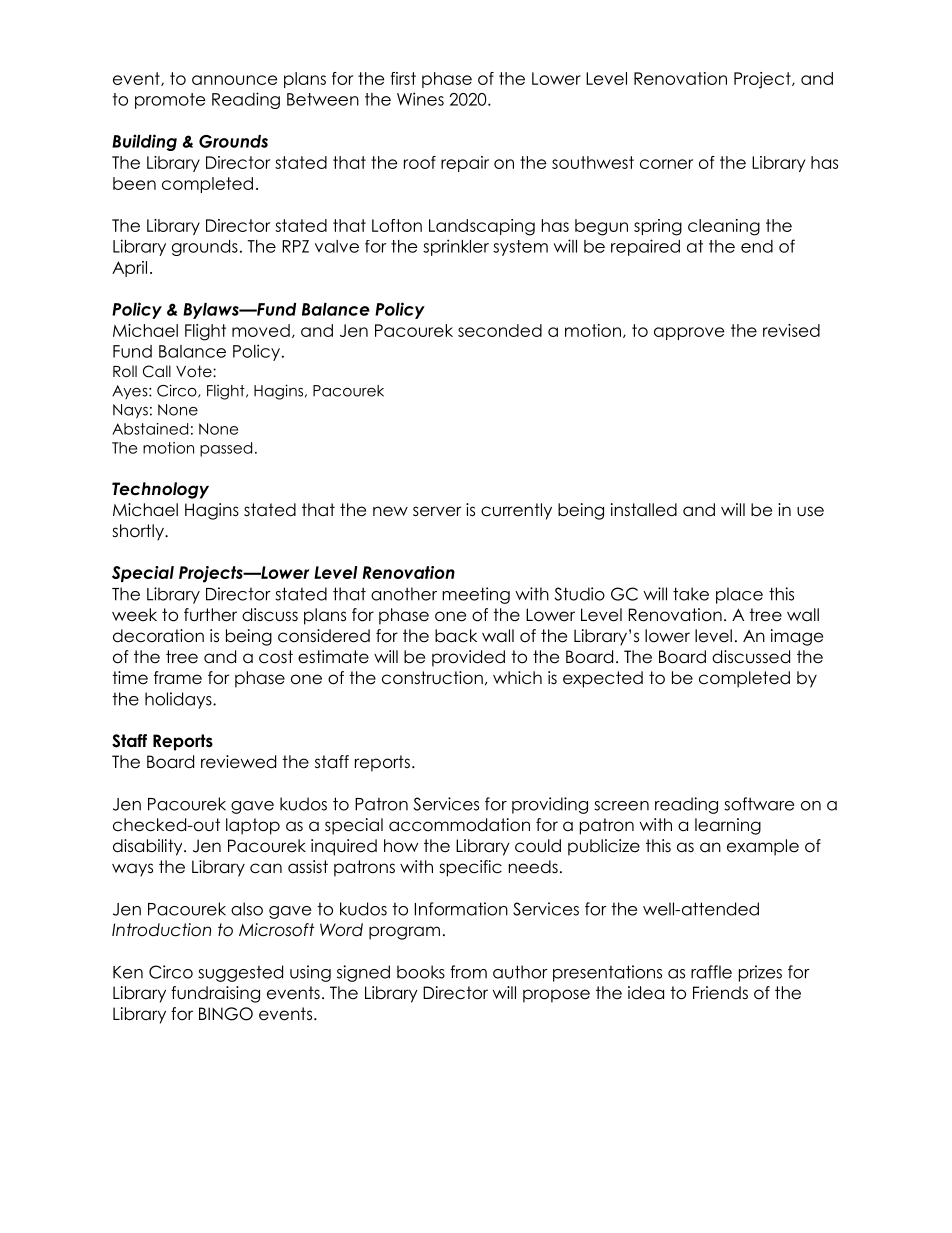 This screenshot has width=952, height=1233. Describe the element at coordinates (666, 164) in the screenshot. I see `corner` at that location.
